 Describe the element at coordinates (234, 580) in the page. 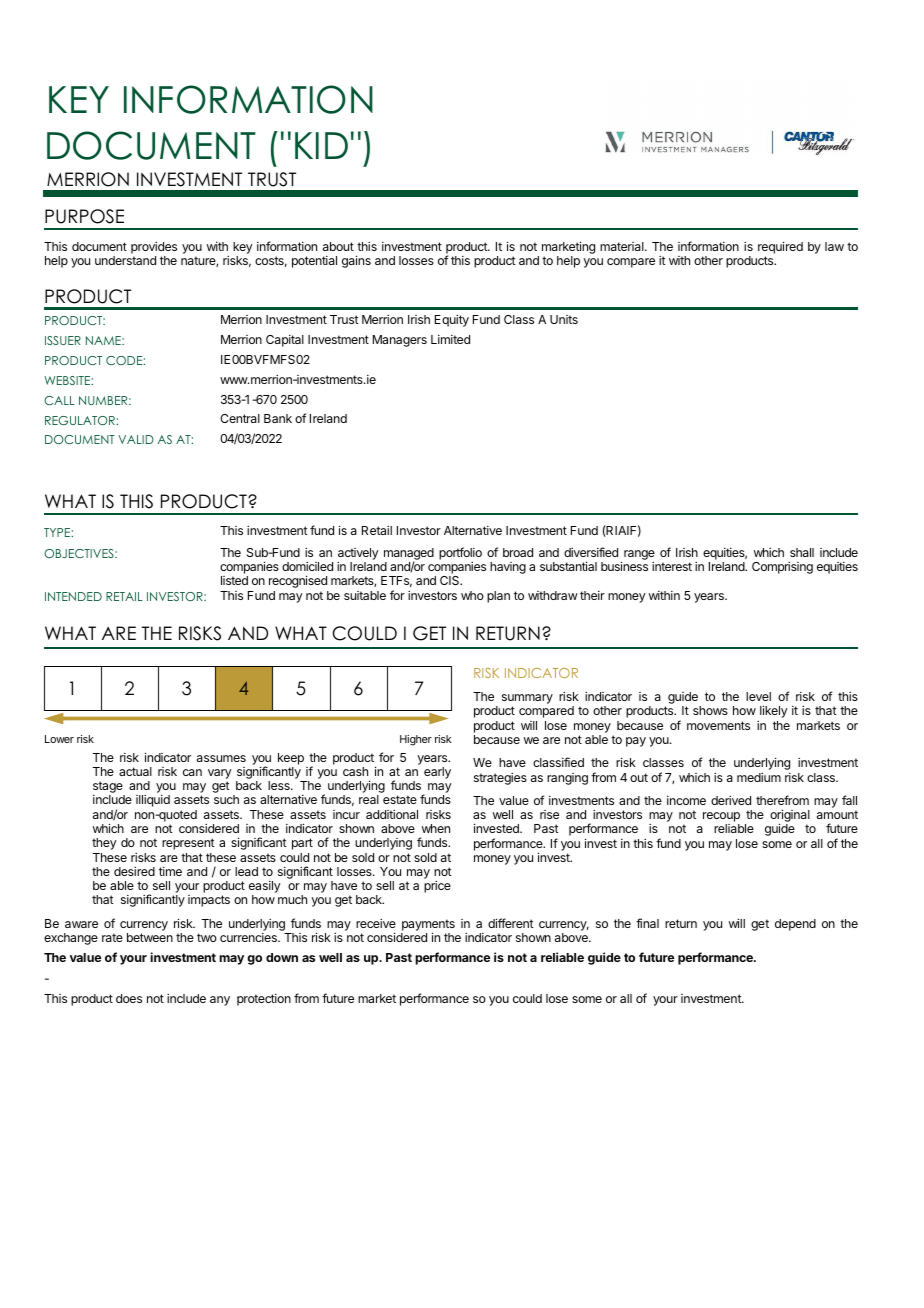

I see `listed` at that location.
